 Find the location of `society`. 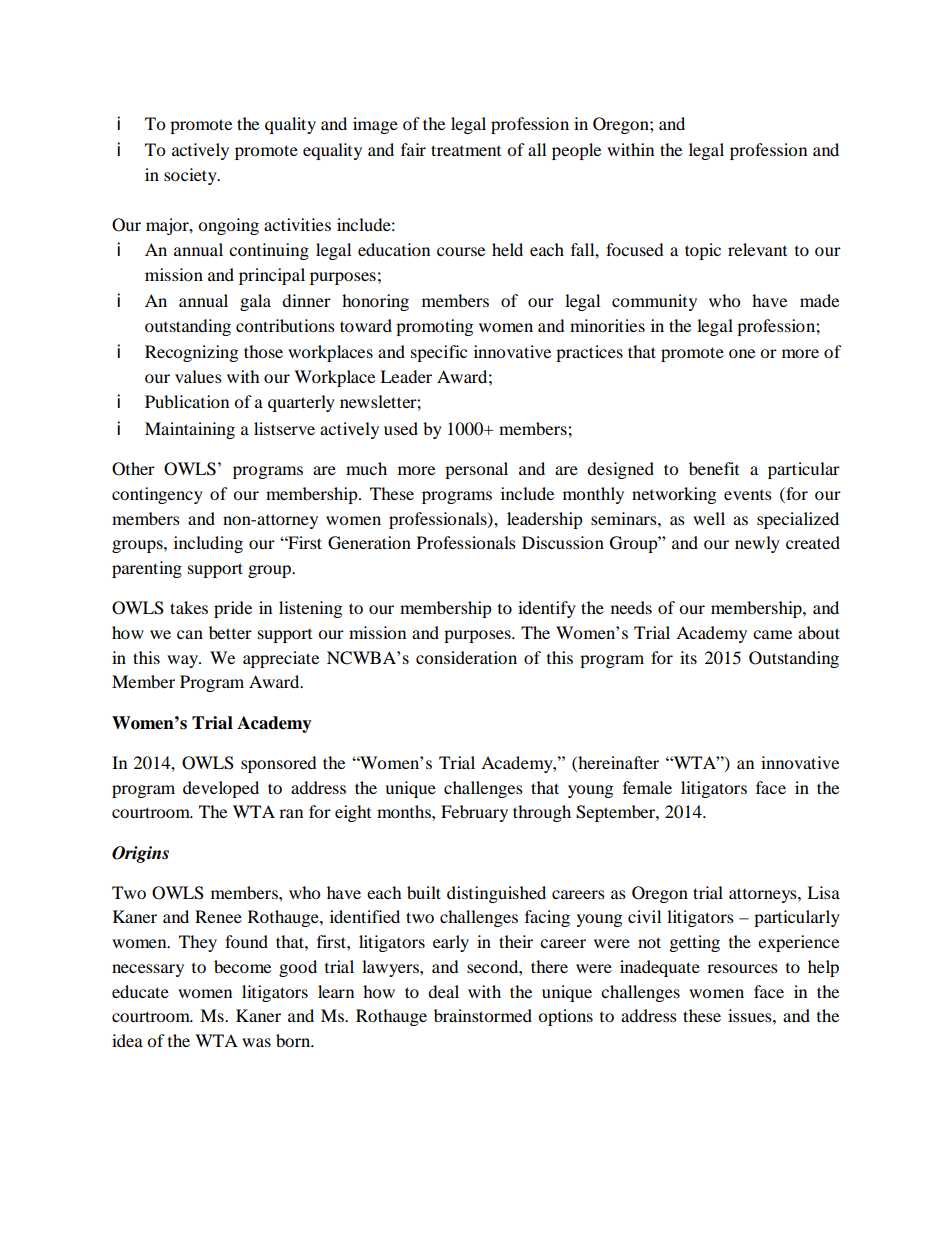

society is located at coordinates (191, 176).
